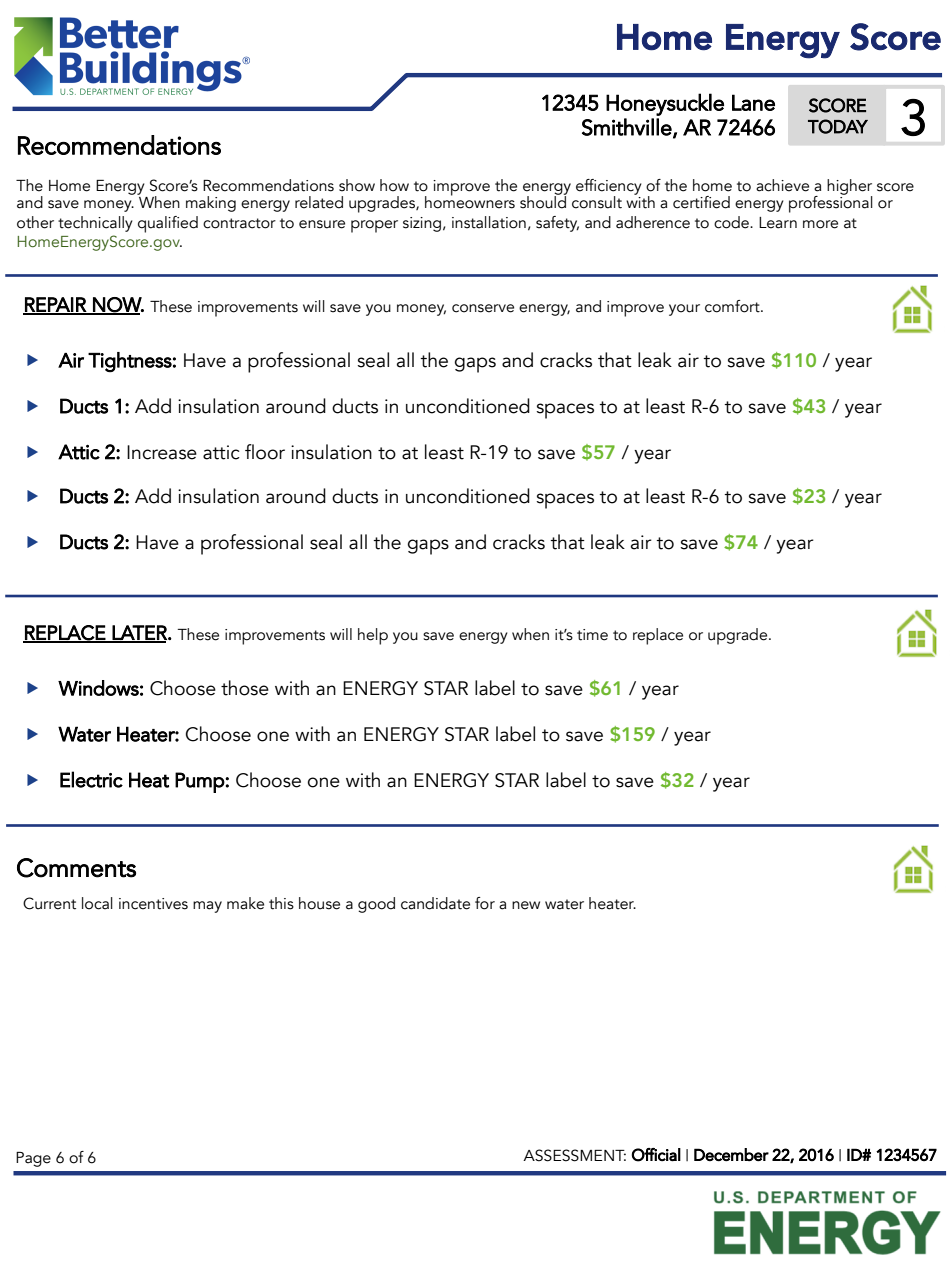 The width and height of the page is (952, 1270). I want to click on ASSESSMENT, so click(574, 1155).
